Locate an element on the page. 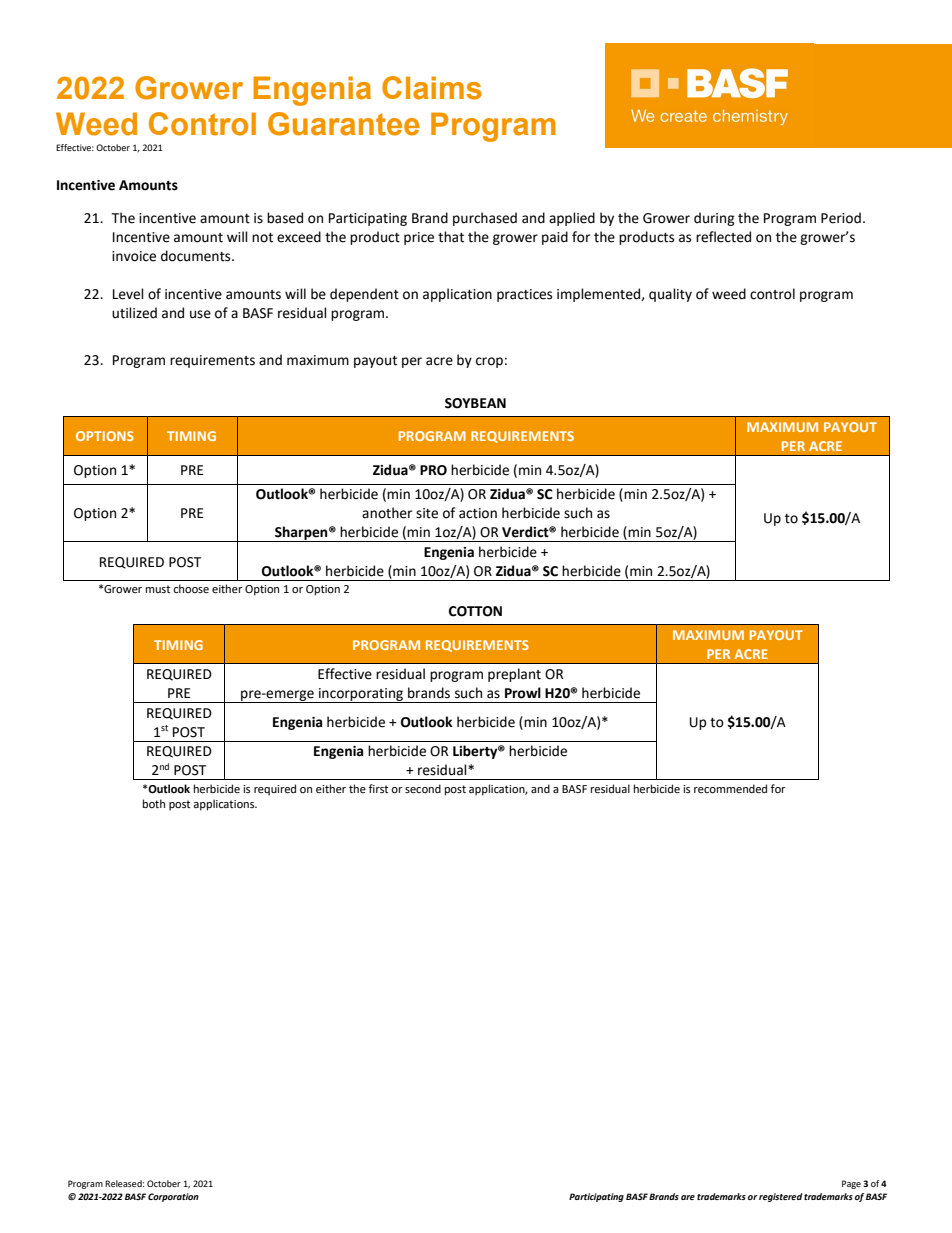 The width and height of the document is (952, 1233). are is located at coordinates (688, 1197).
